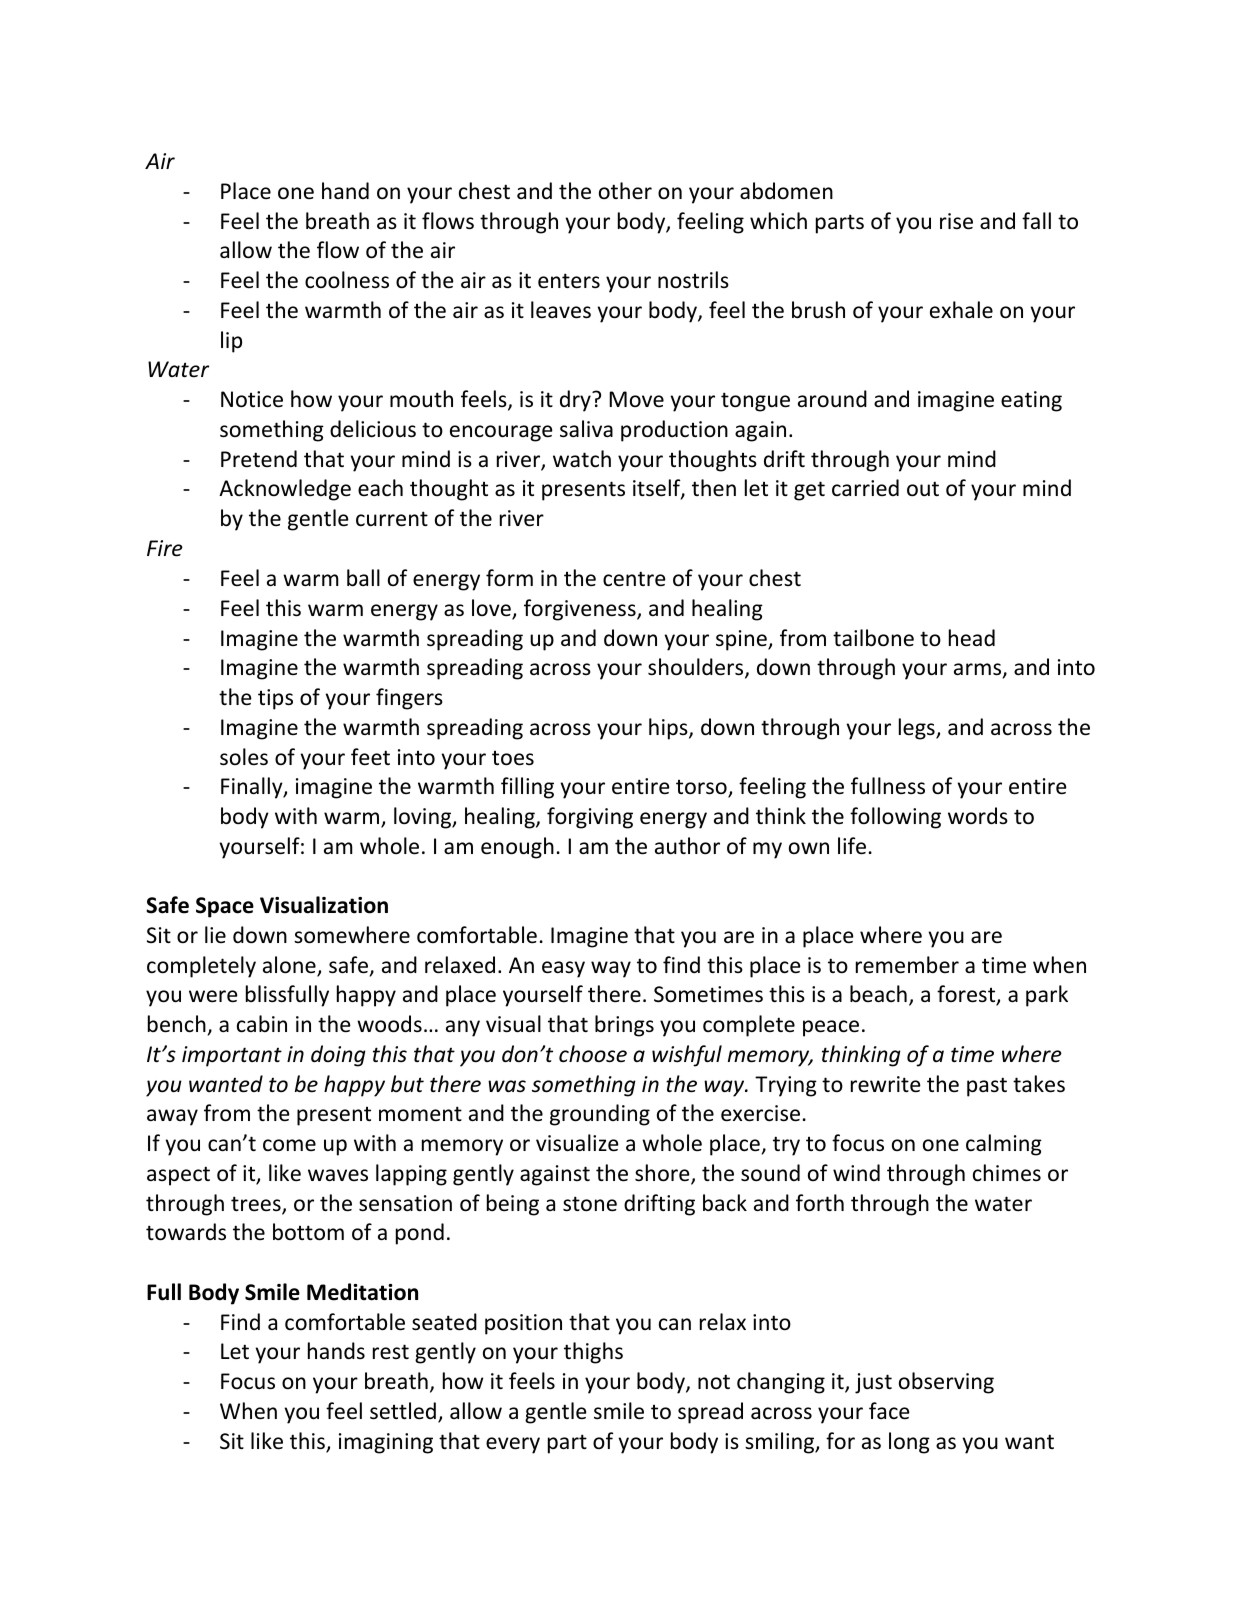  What do you see at coordinates (865, 487) in the screenshot?
I see `carried` at bounding box center [865, 487].
